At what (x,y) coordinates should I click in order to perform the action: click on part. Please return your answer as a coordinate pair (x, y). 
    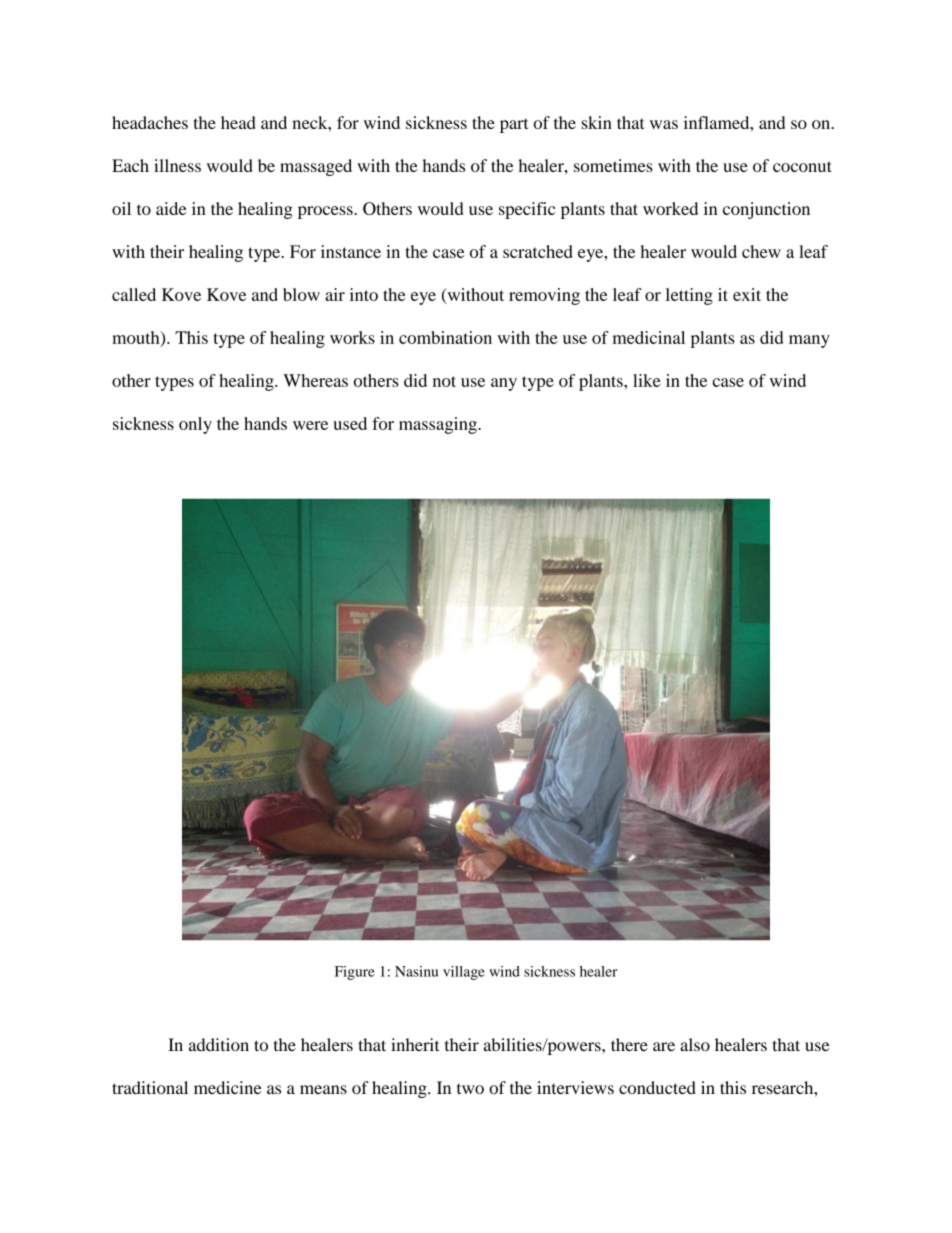
    Looking at the image, I should click on (514, 125).
